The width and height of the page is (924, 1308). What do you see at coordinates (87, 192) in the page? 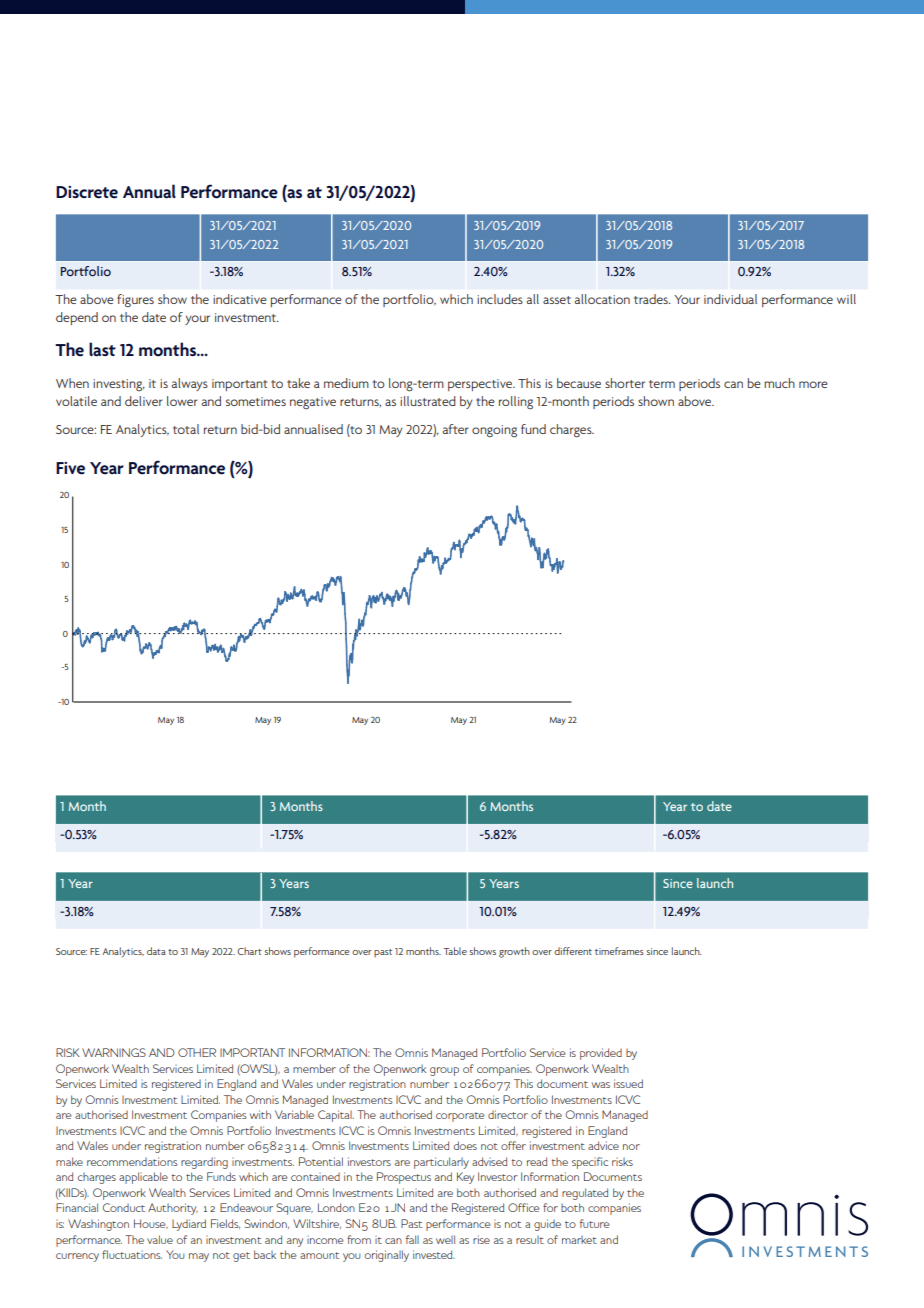
I see `Discrete` at bounding box center [87, 192].
